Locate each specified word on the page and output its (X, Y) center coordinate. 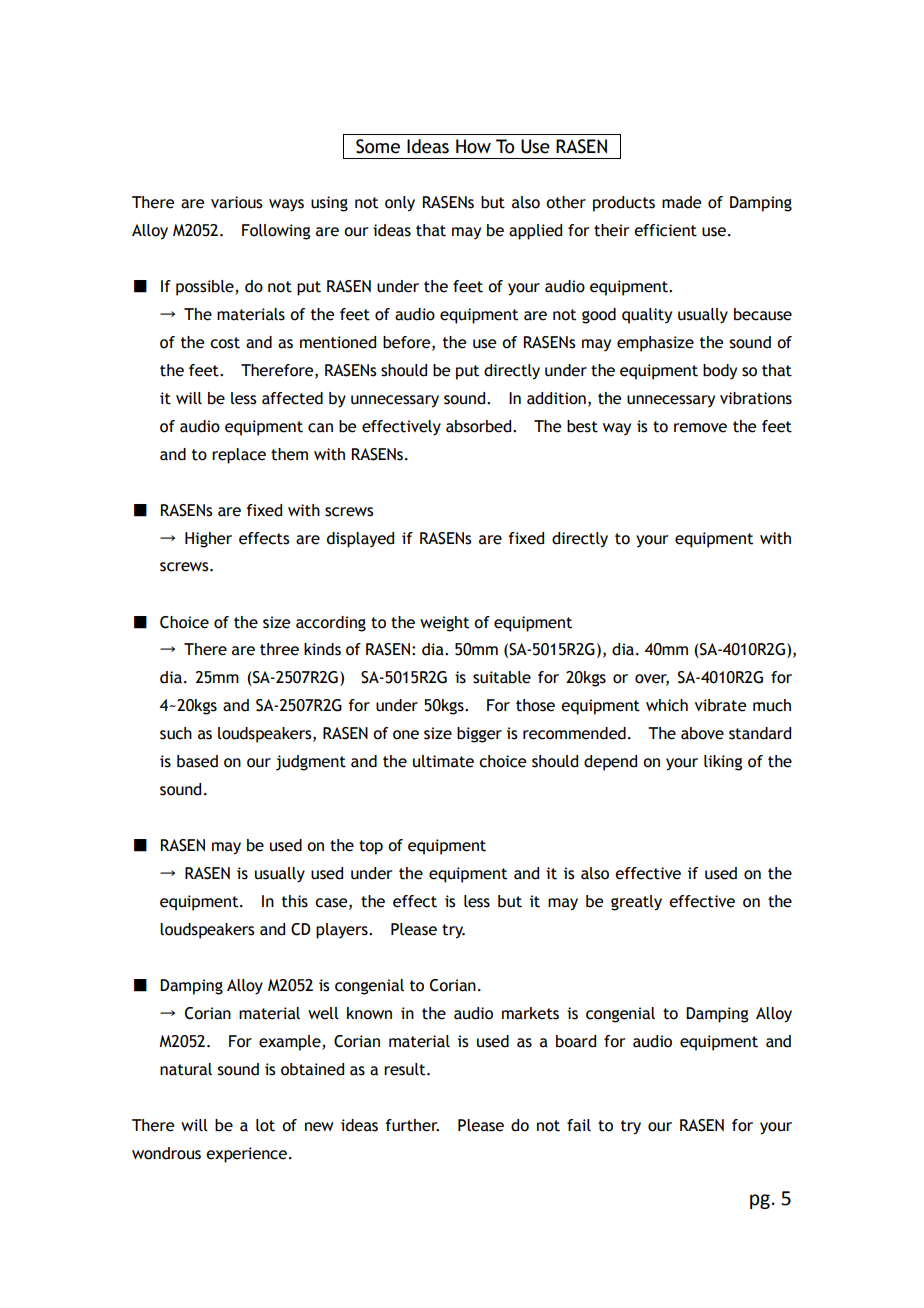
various (237, 202)
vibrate (720, 705)
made (681, 202)
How (473, 146)
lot (265, 1125)
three (279, 649)
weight (444, 624)
